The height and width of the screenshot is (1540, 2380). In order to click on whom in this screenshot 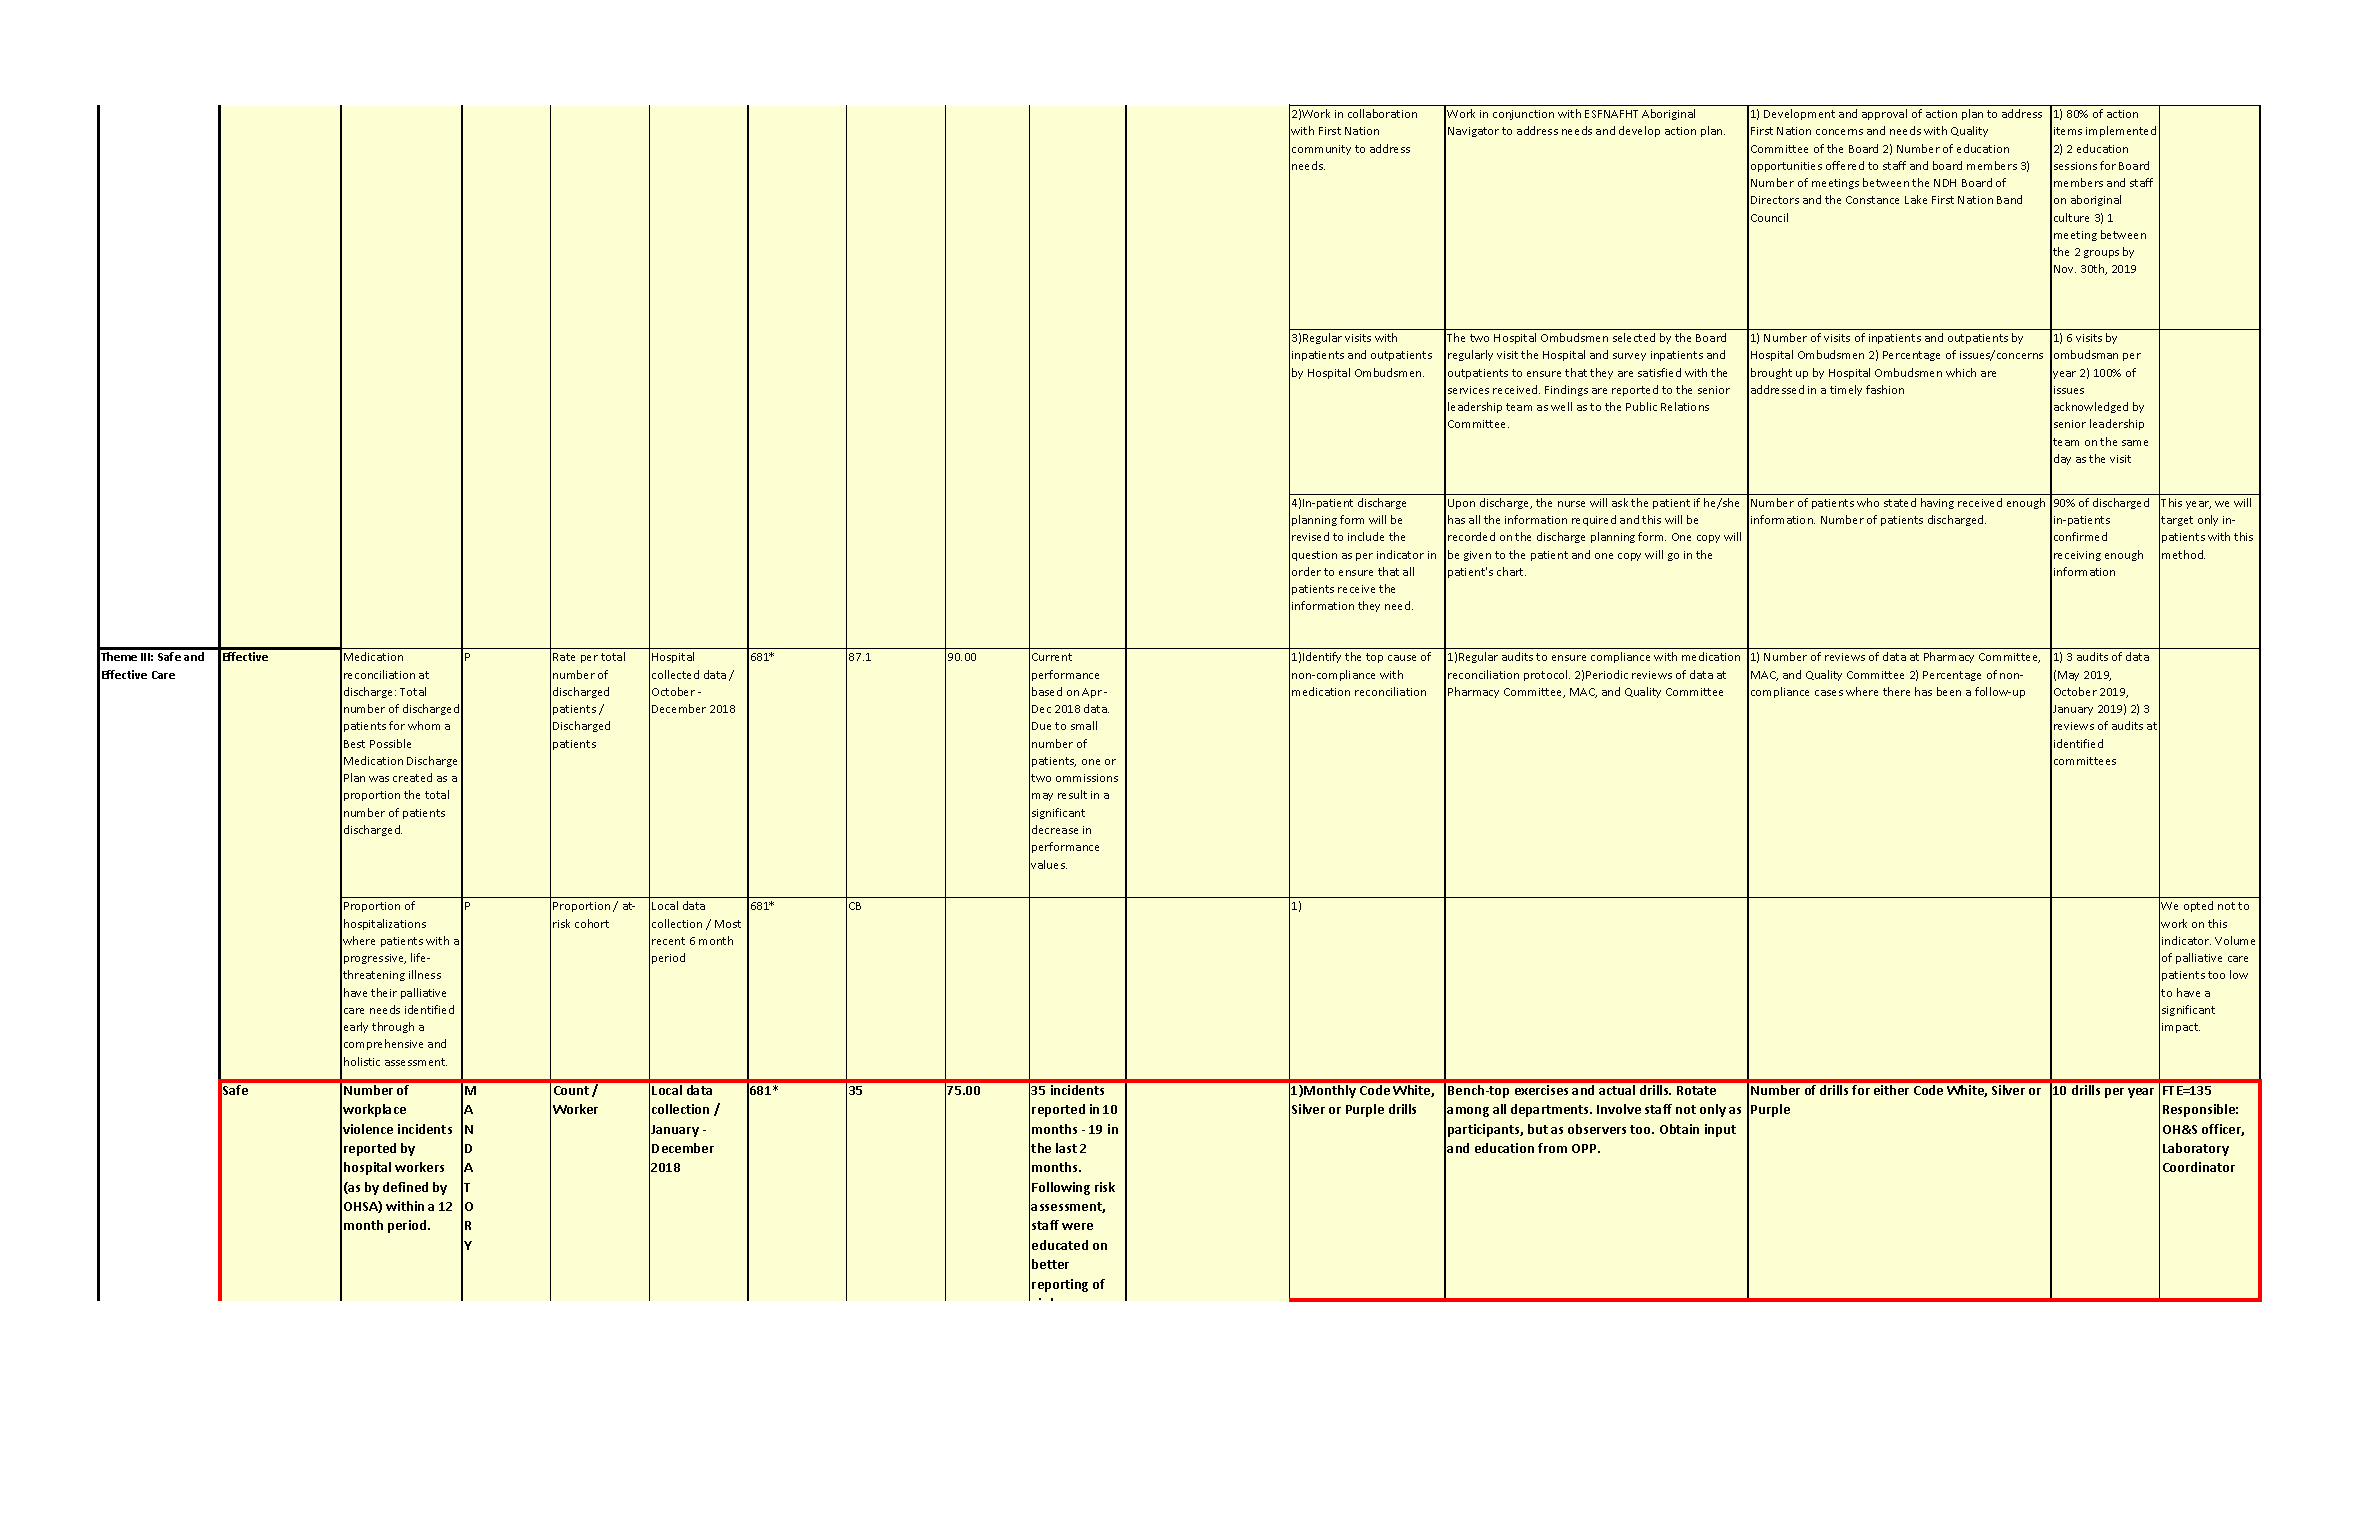, I will do `click(424, 725)`.
